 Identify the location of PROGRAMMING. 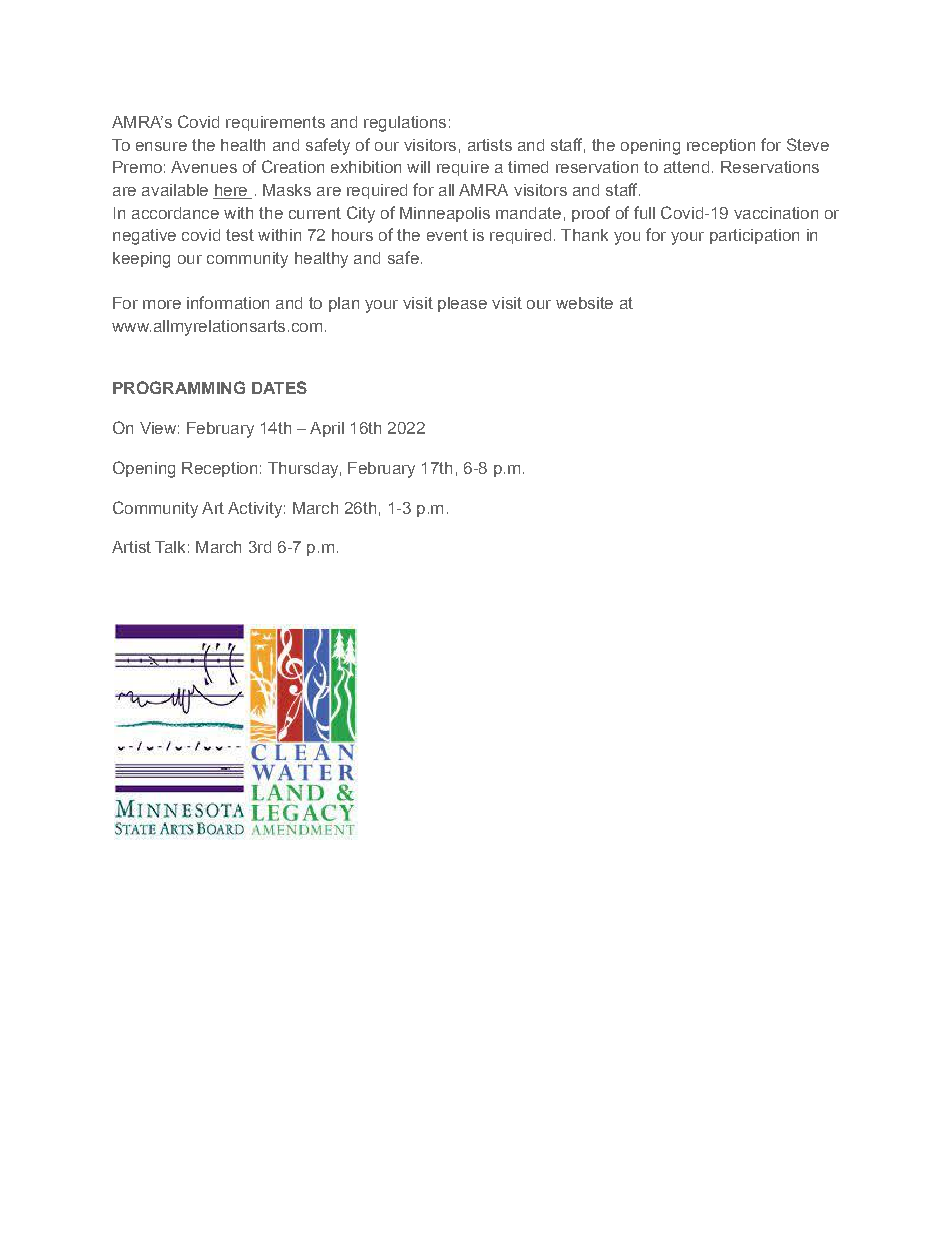
(179, 387).
